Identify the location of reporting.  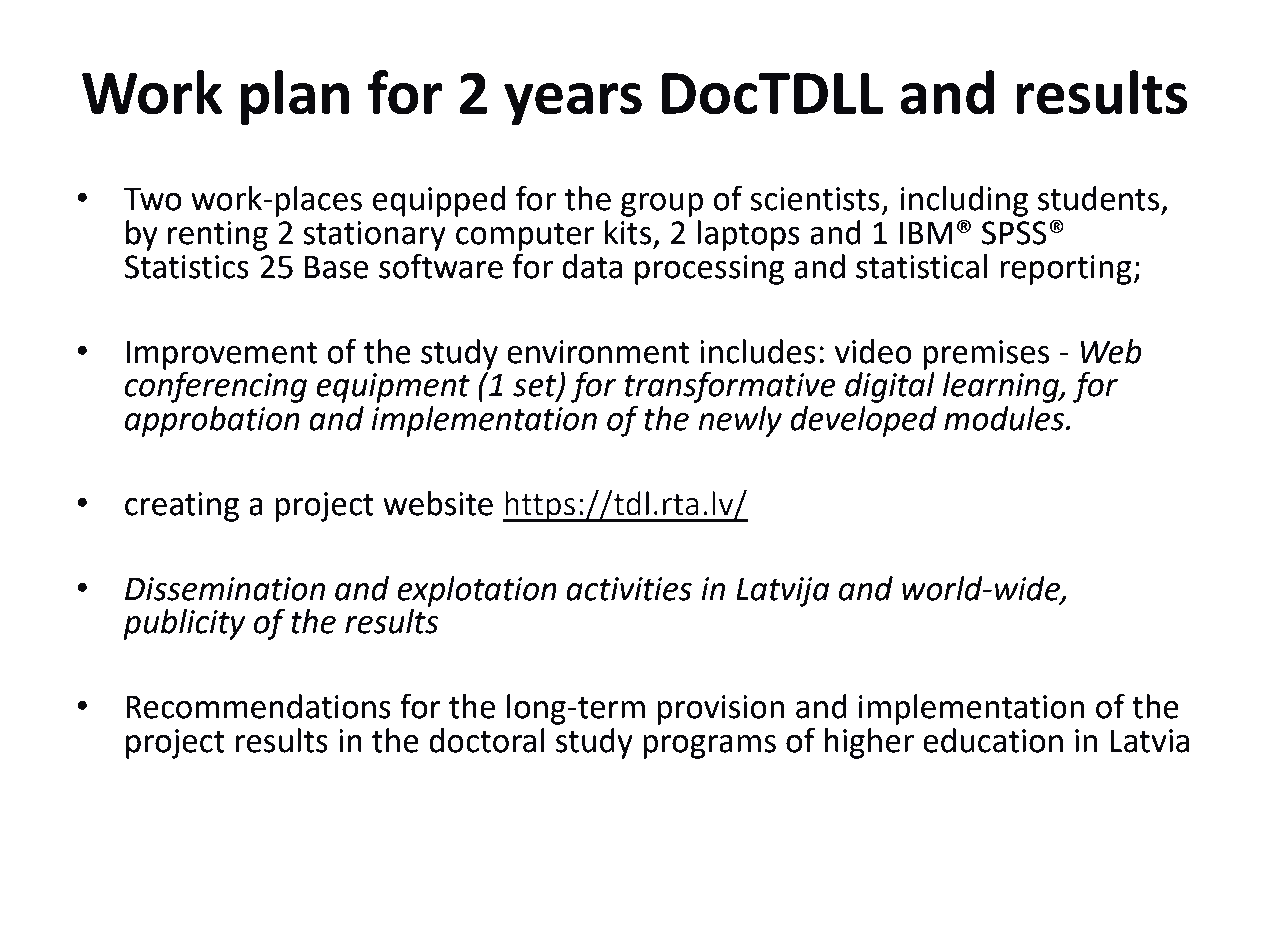
(1067, 270).
